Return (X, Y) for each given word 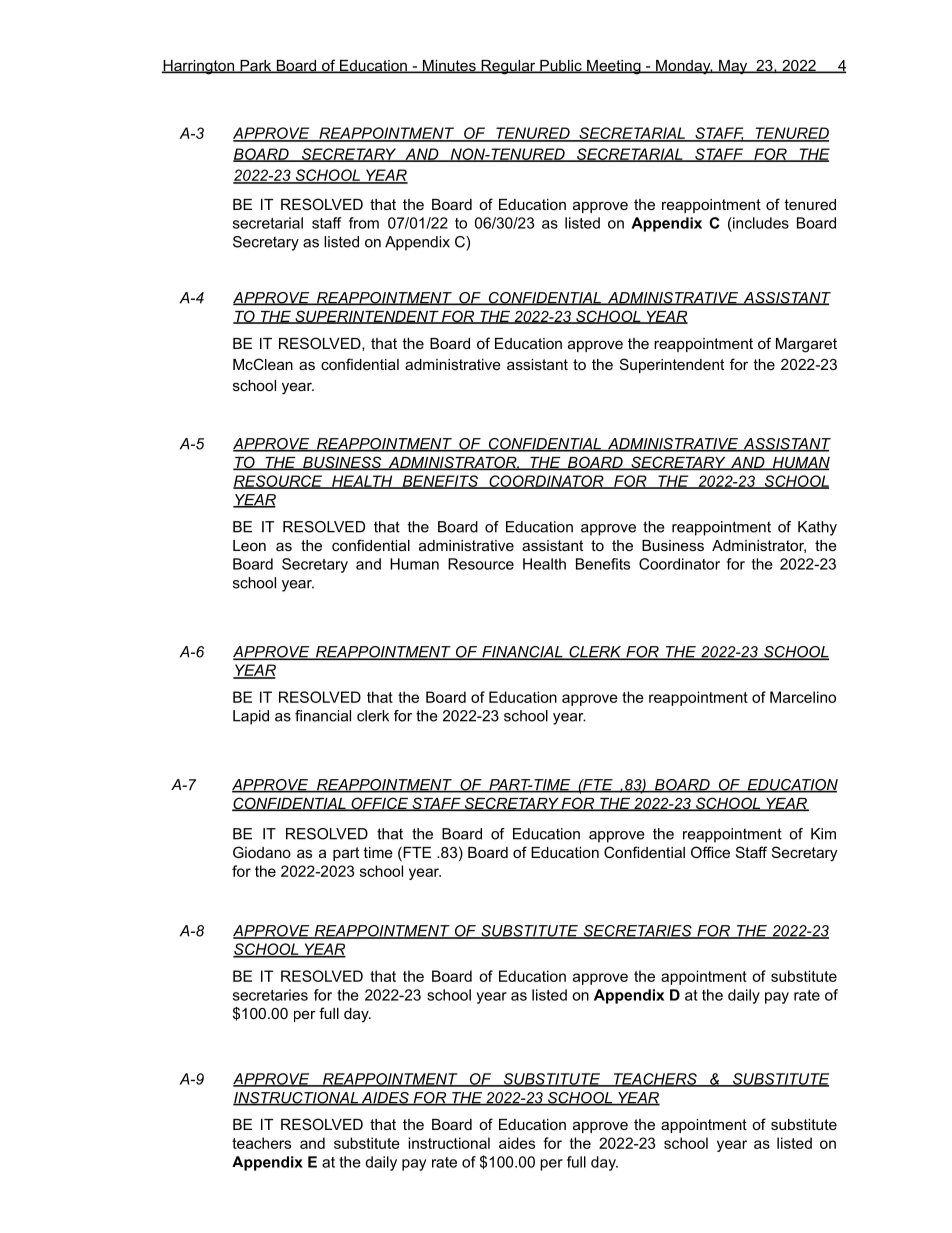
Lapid (251, 717)
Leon (249, 545)
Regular (508, 67)
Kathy (817, 528)
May (733, 67)
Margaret (806, 345)
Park (256, 66)
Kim (823, 834)
